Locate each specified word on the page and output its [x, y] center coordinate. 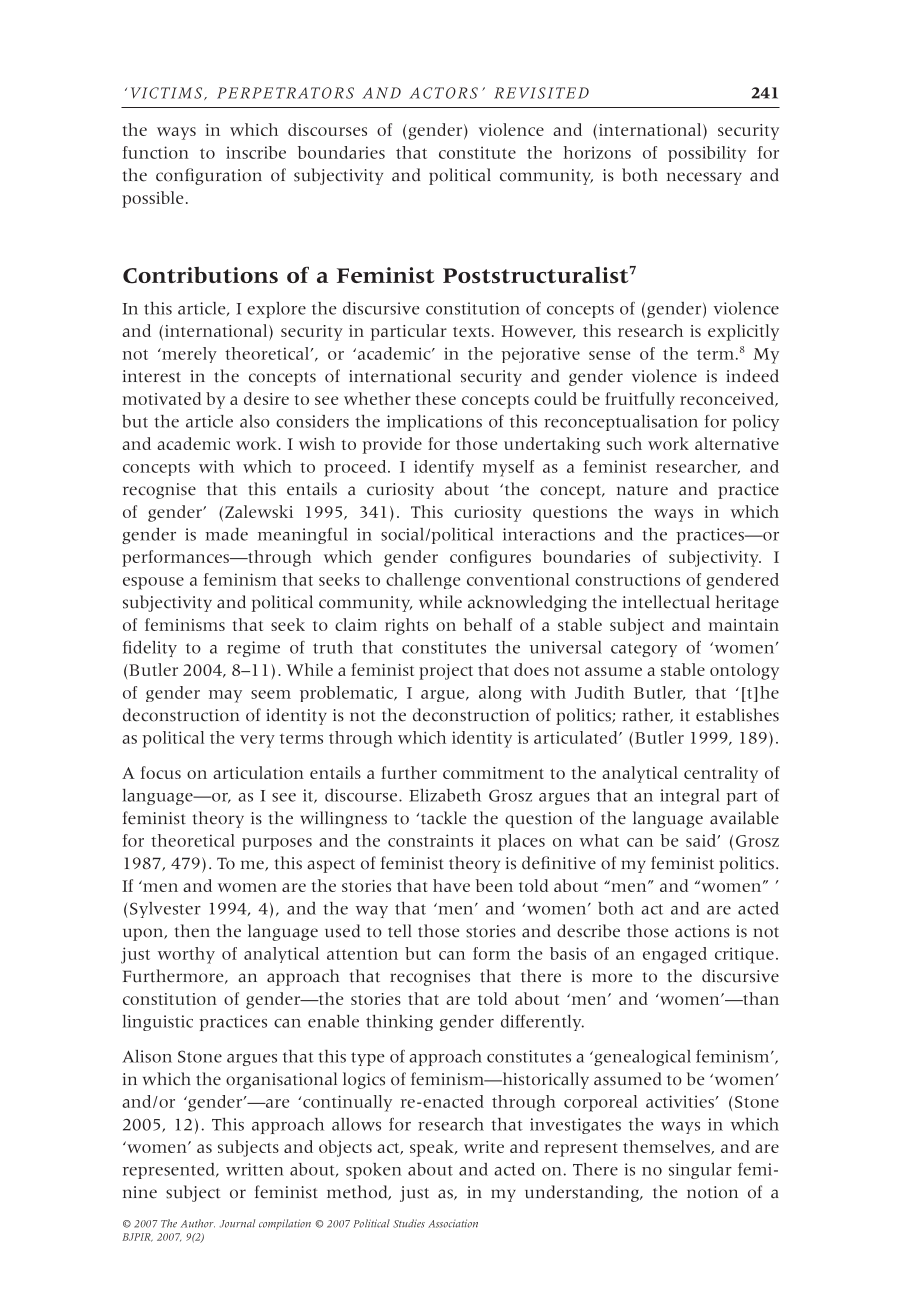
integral [690, 797]
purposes [277, 844]
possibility [707, 154]
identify [444, 468]
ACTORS [443, 93]
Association [453, 1223]
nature [642, 490]
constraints [430, 840]
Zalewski [259, 511]
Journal [237, 1223]
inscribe [256, 152]
